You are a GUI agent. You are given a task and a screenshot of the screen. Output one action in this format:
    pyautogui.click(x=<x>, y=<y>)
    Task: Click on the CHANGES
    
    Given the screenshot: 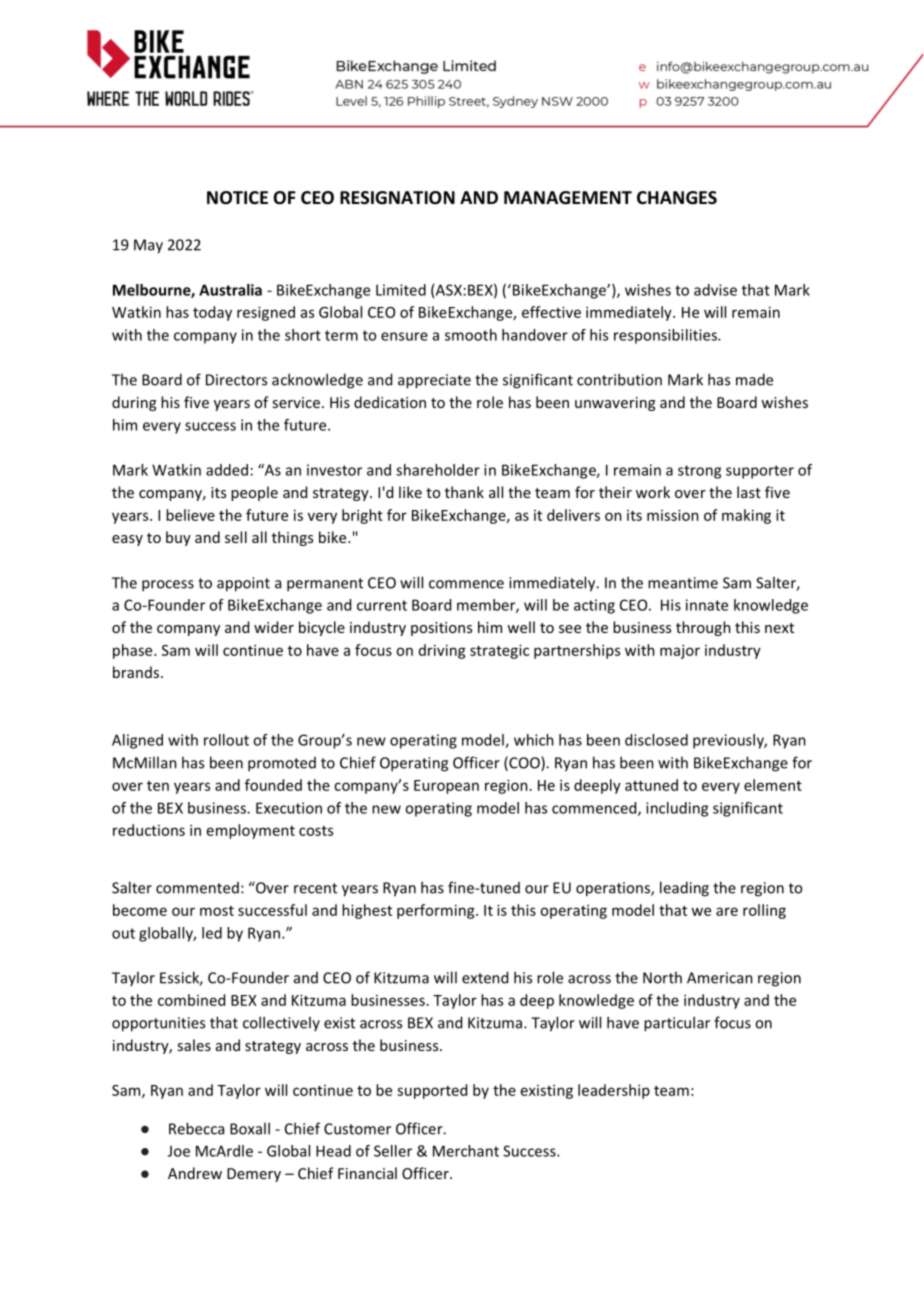 What is the action you would take?
    pyautogui.click(x=677, y=198)
